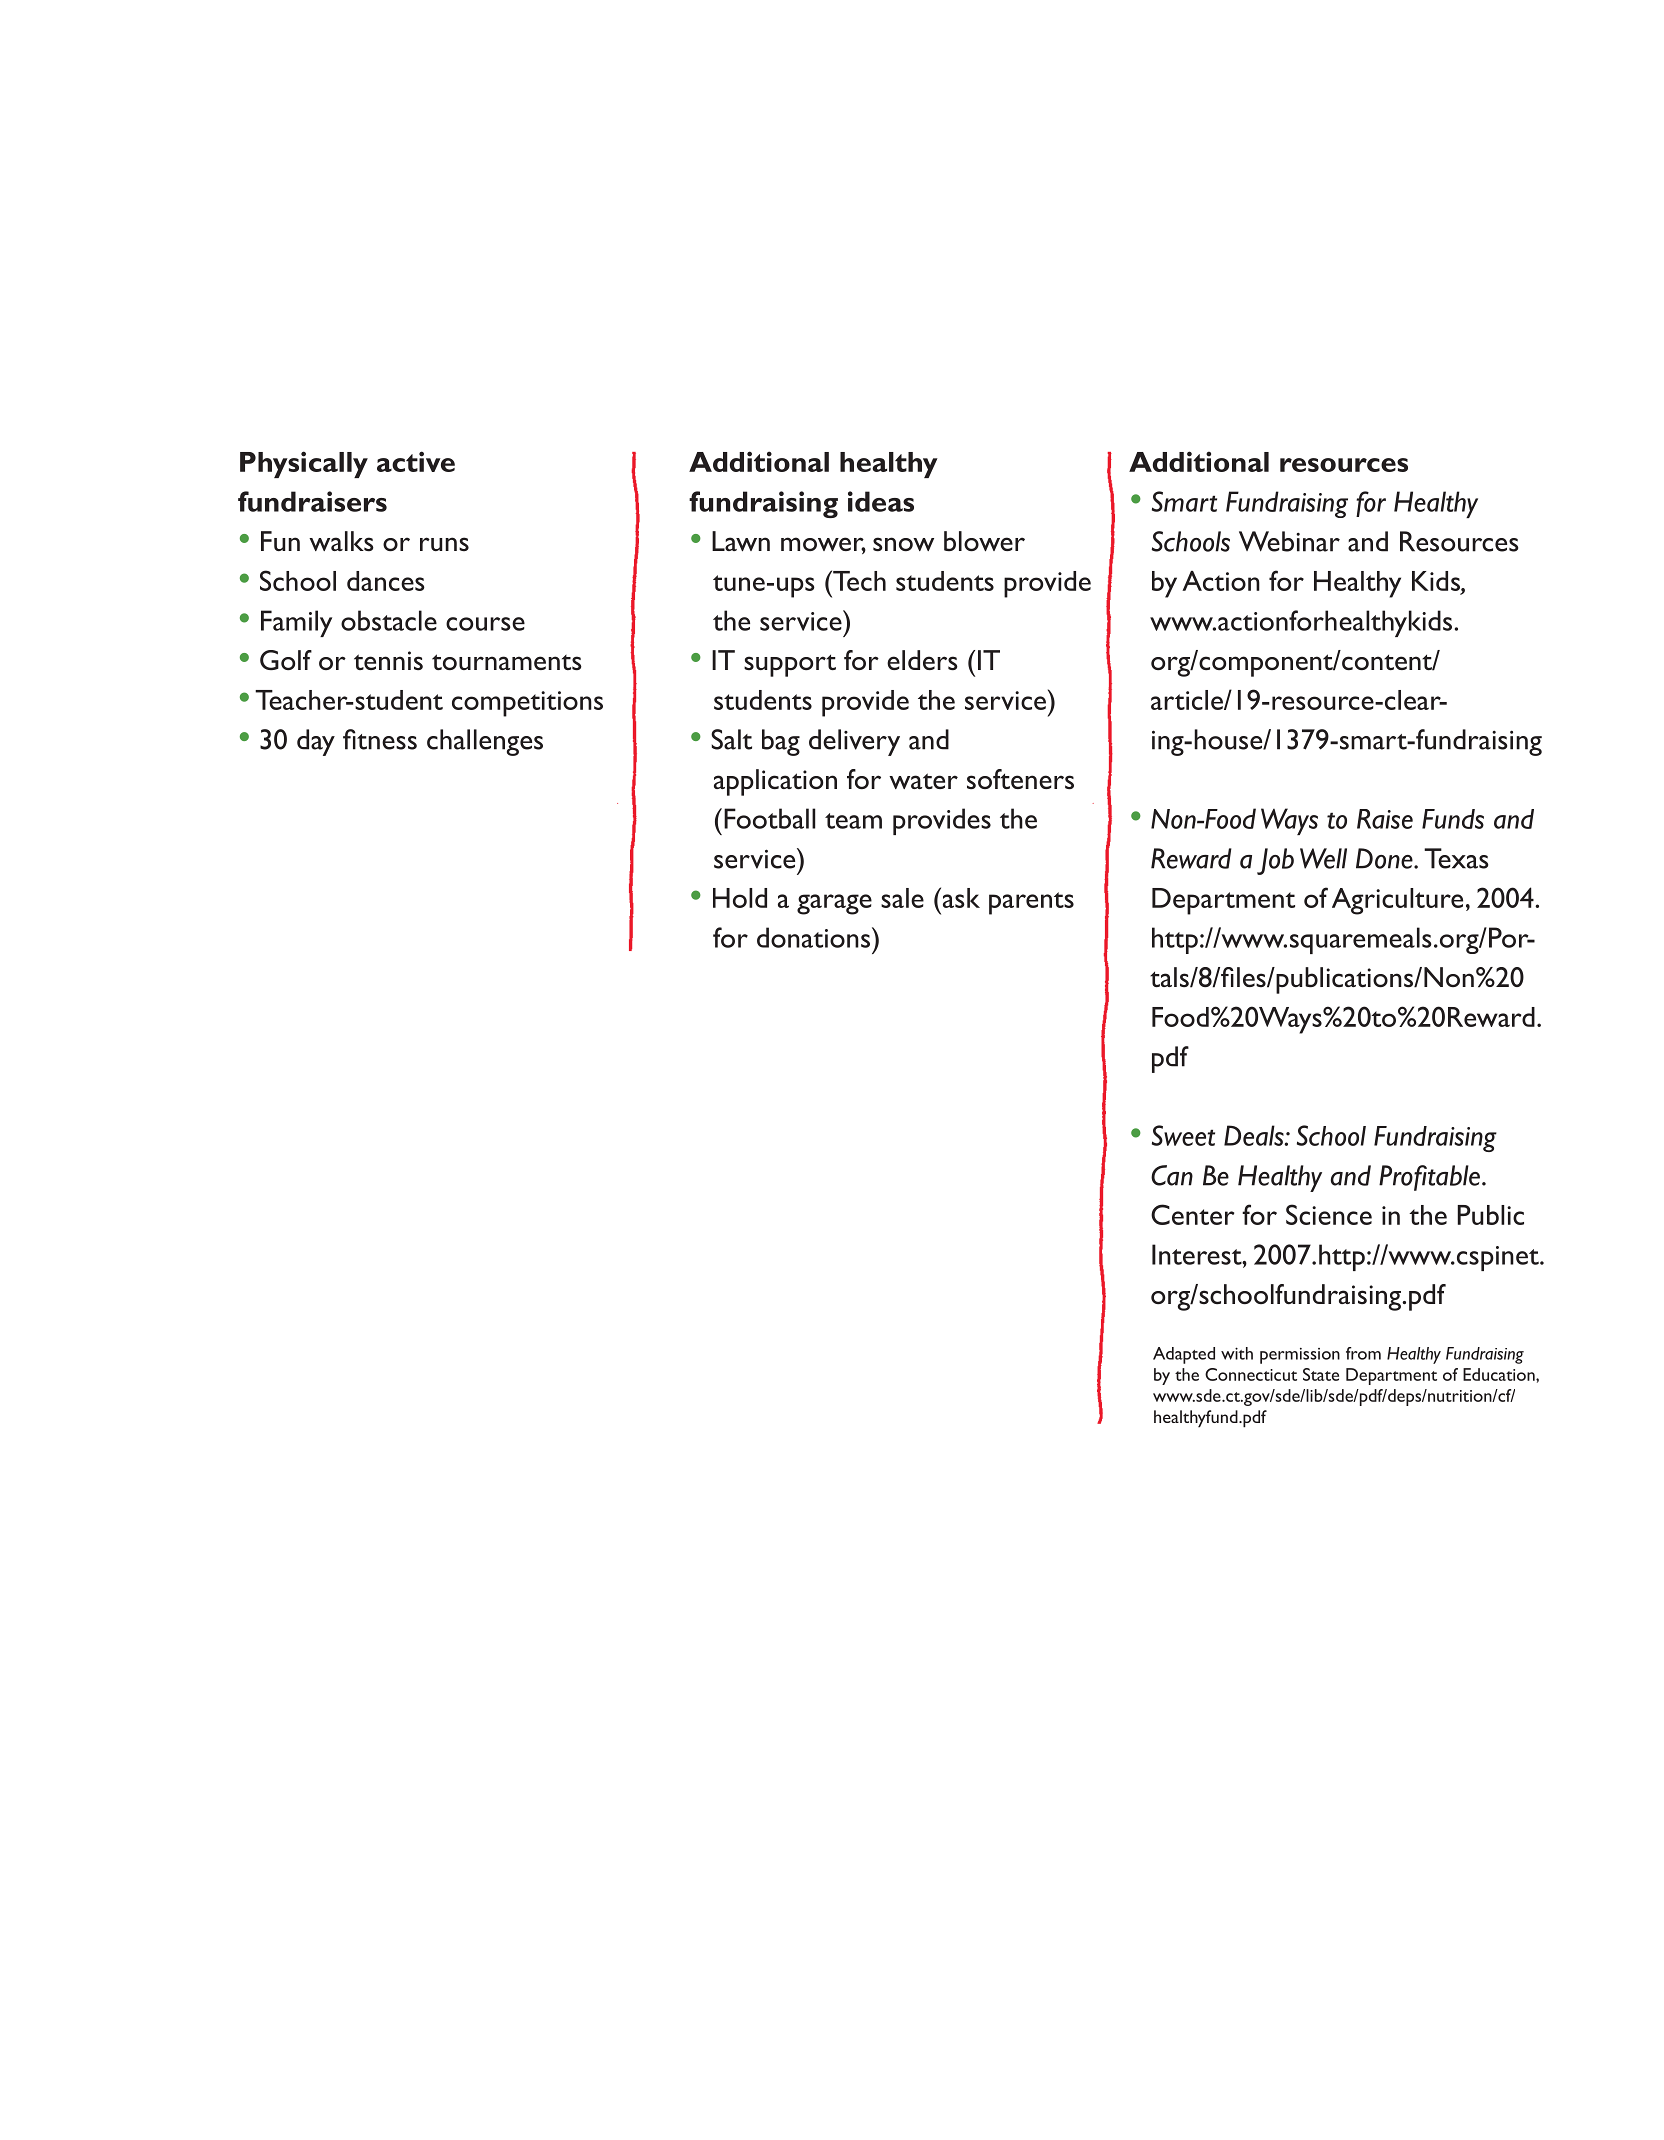  Describe the element at coordinates (1289, 541) in the document. I see `Webinar` at that location.
